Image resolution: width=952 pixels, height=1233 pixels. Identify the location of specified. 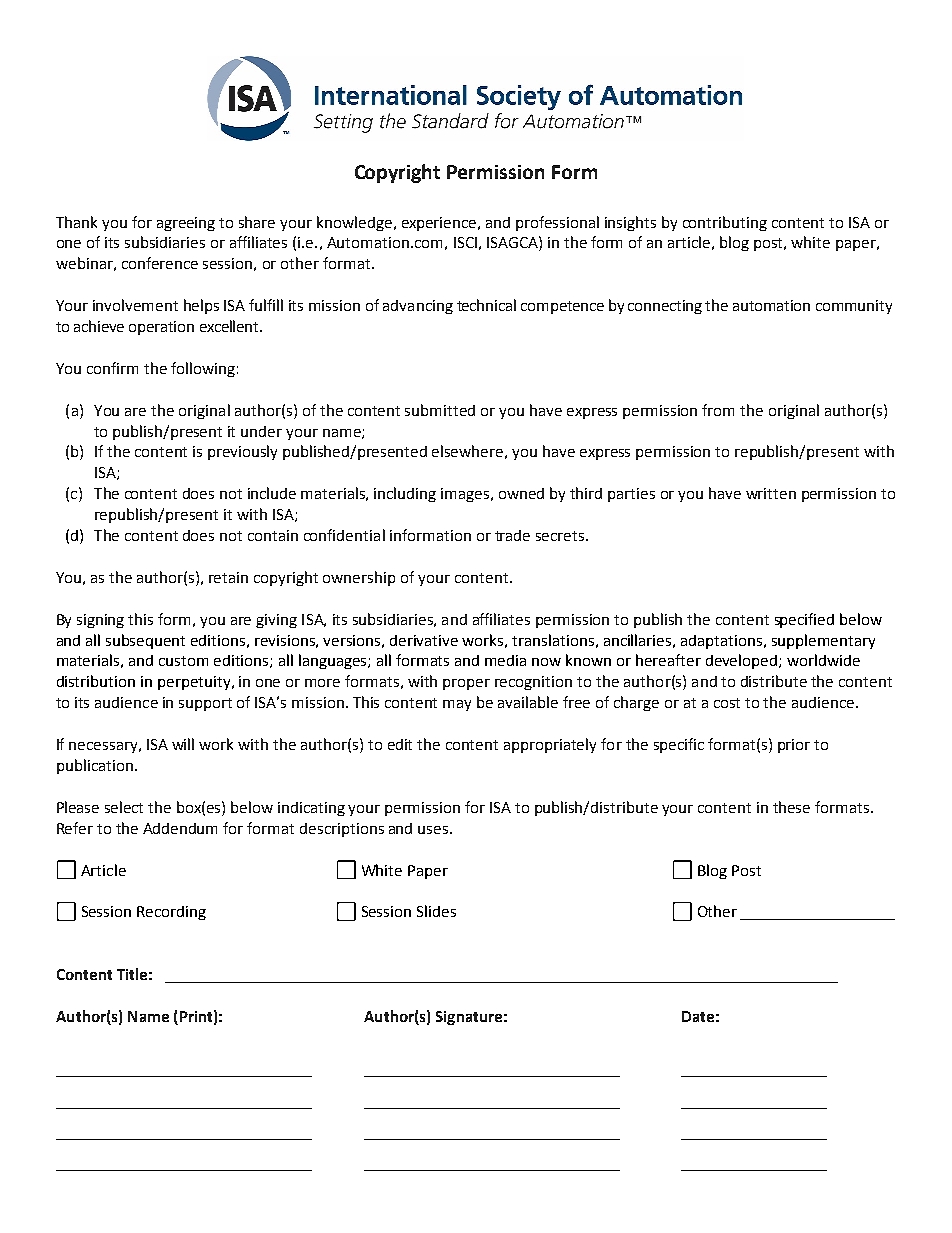
(804, 620).
